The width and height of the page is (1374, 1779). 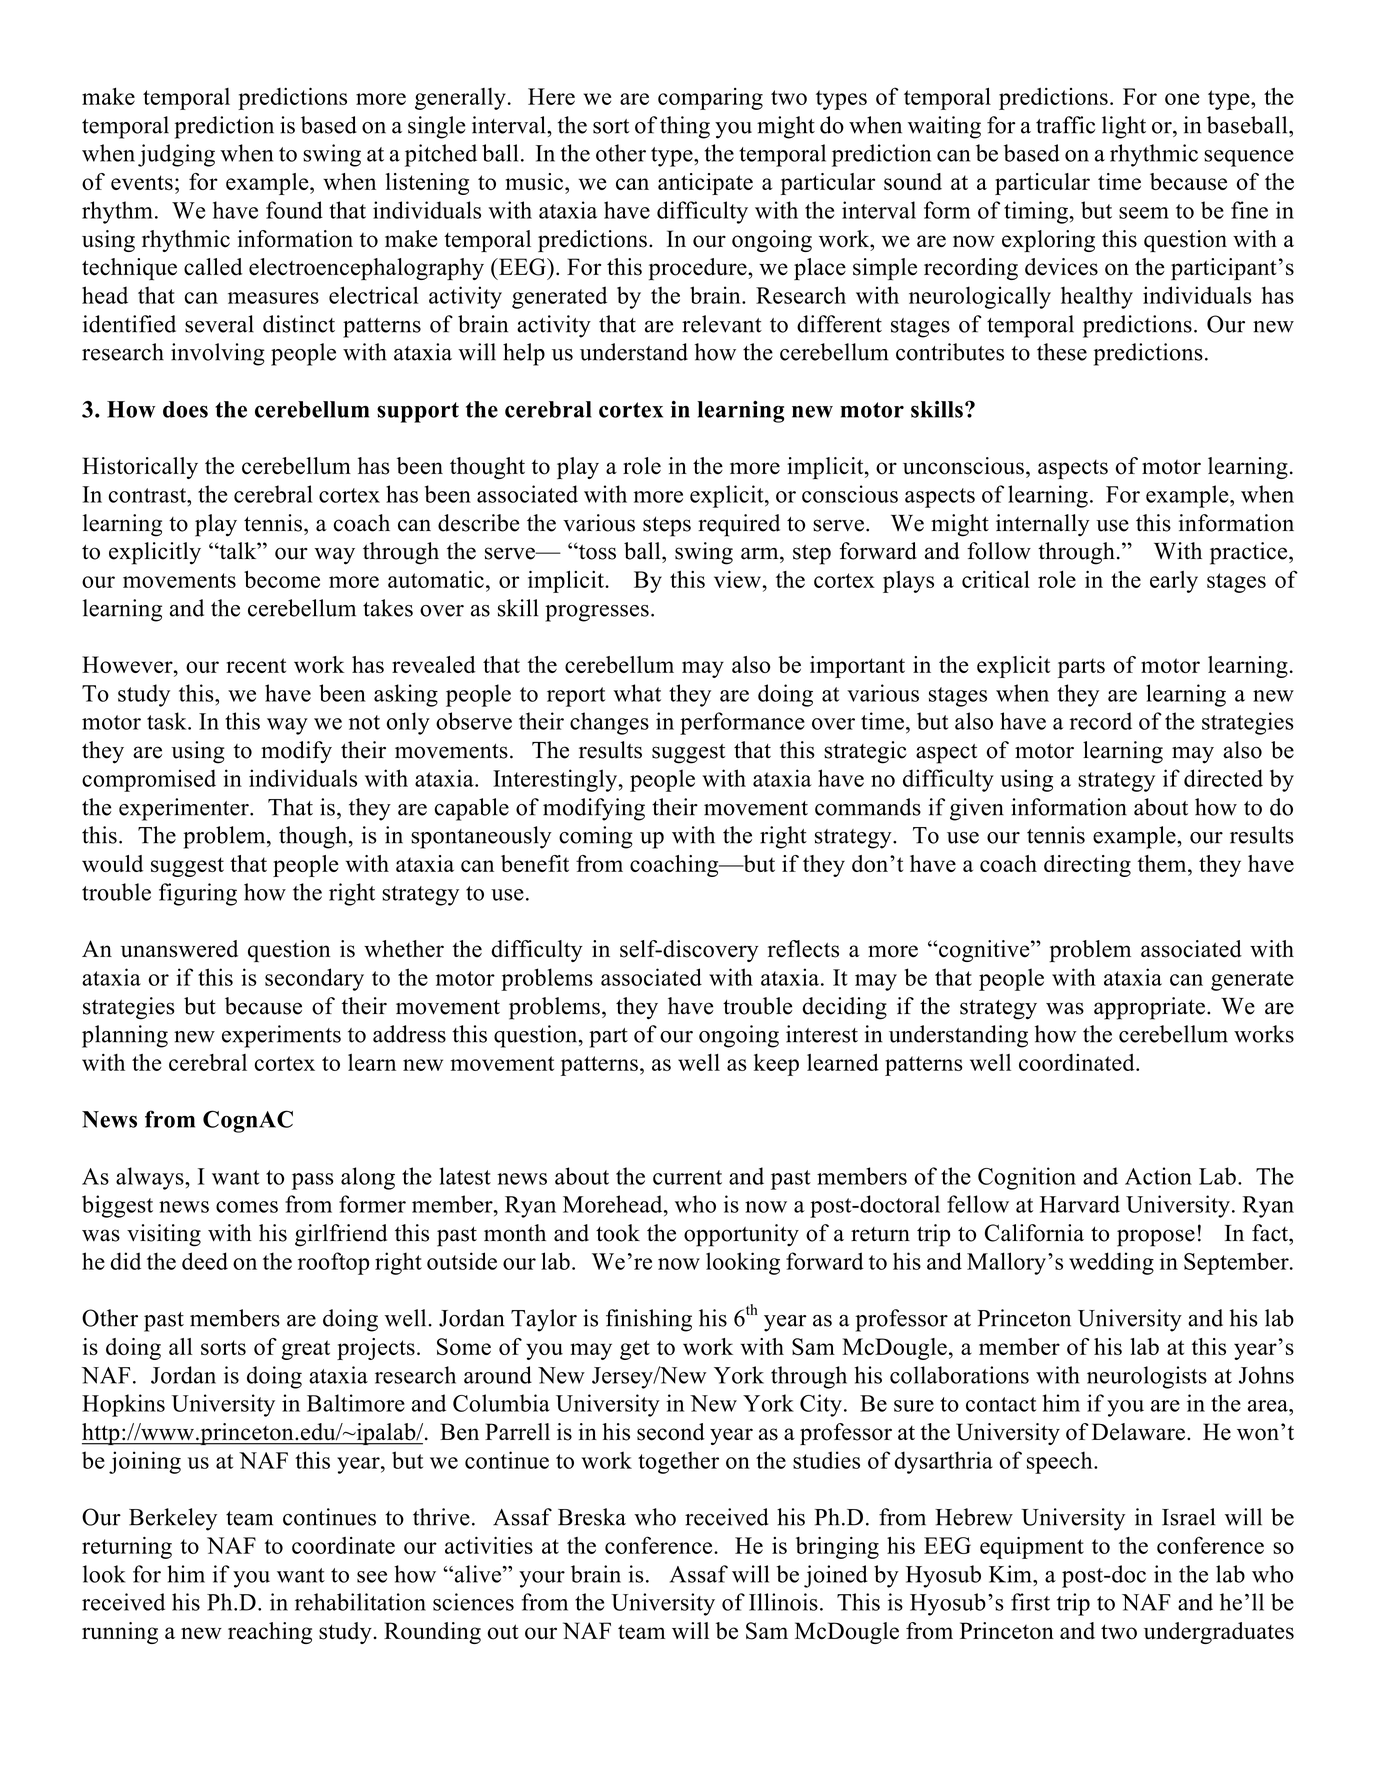 I want to click on recent, so click(x=256, y=665).
